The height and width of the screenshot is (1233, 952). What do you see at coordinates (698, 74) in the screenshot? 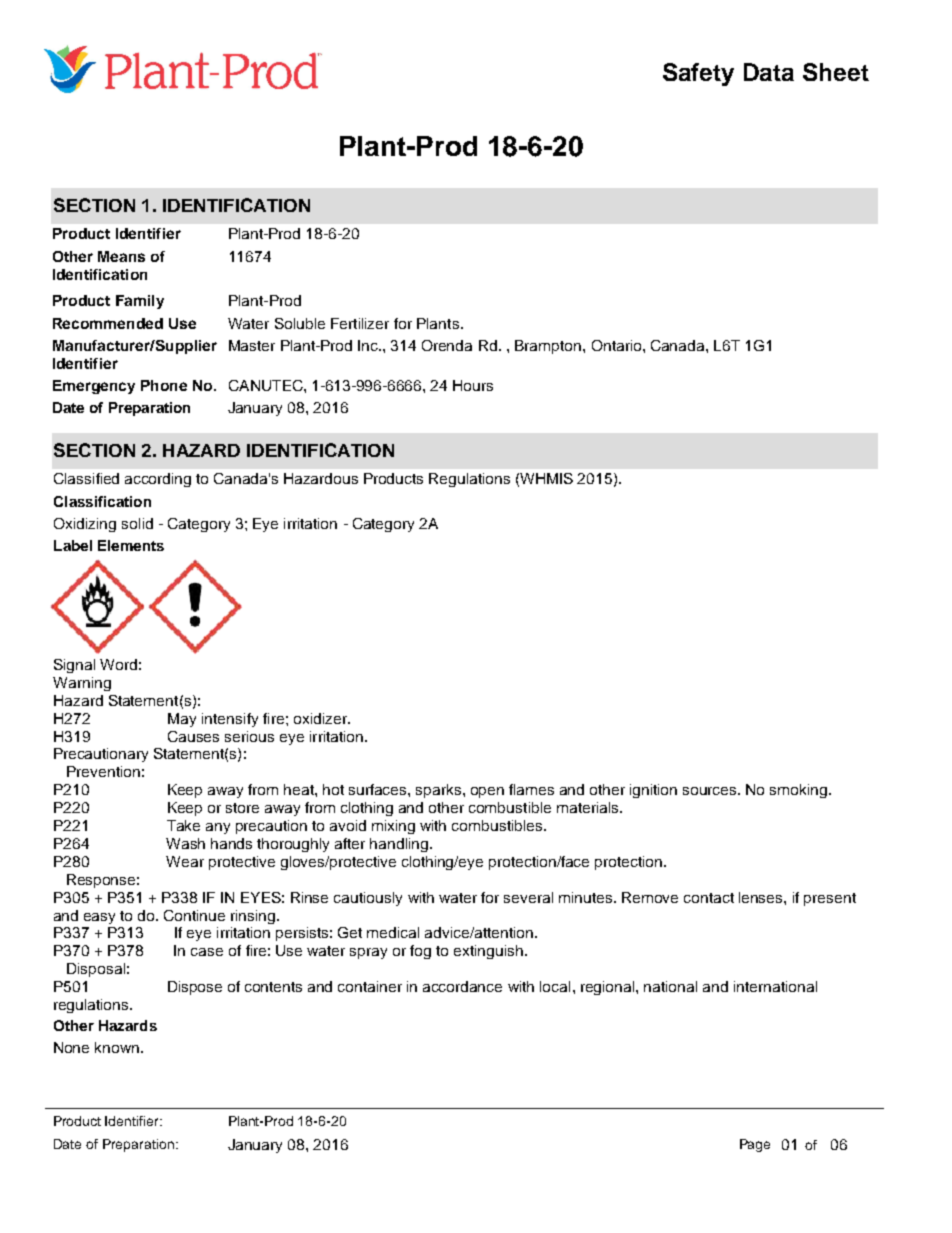
I see `Safety` at bounding box center [698, 74].
